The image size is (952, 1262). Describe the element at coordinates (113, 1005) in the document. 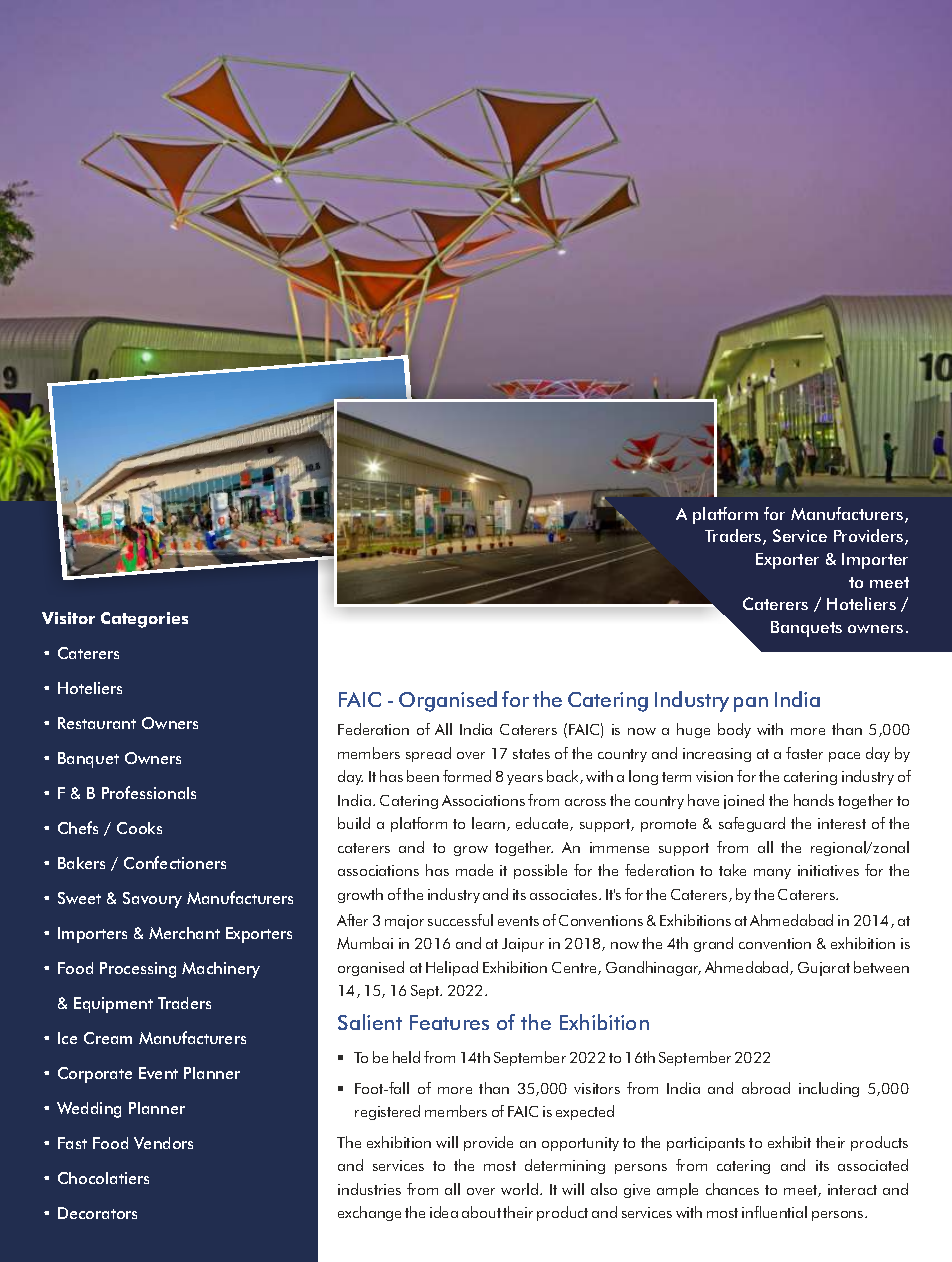

I see `Equipment` at that location.
